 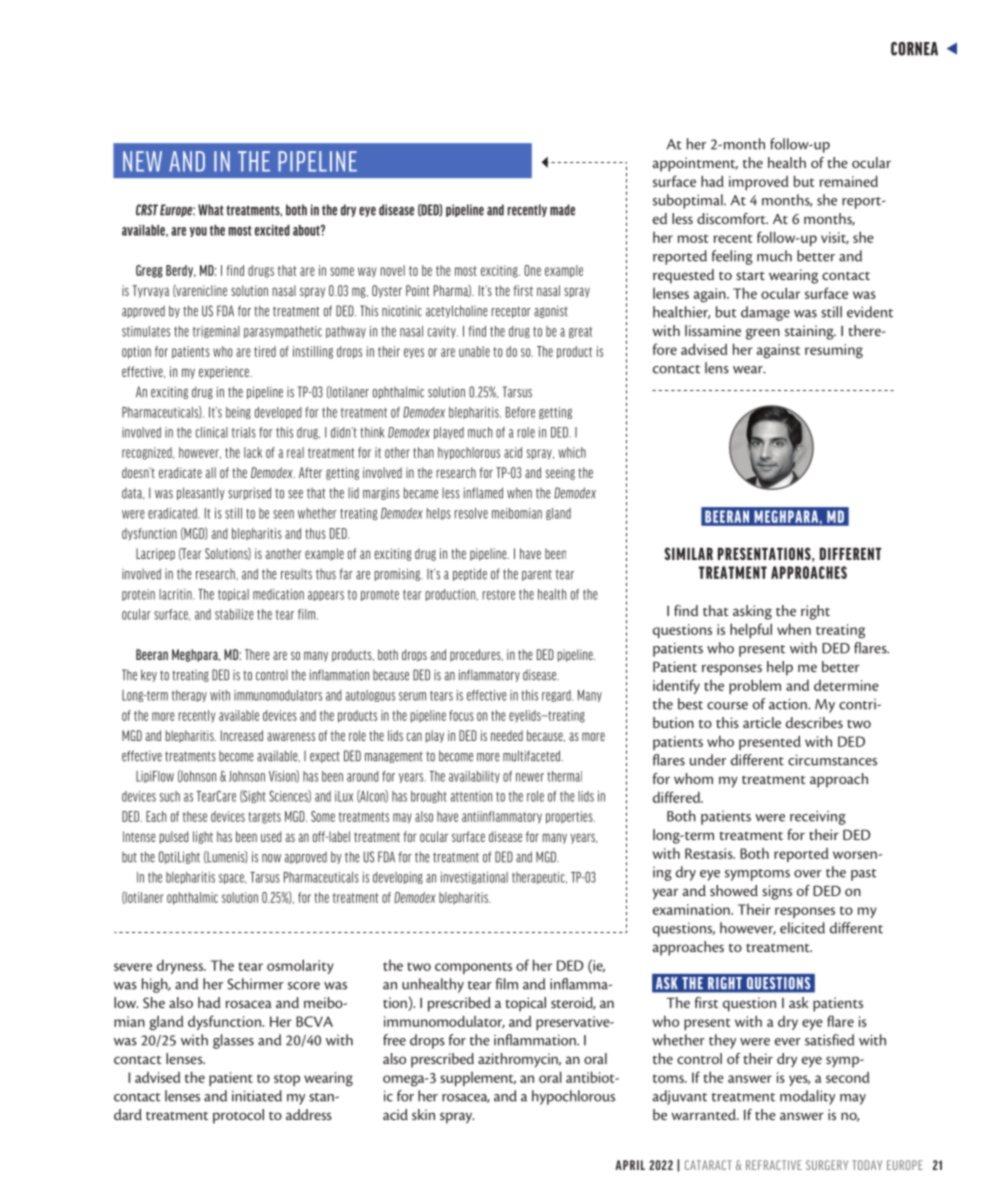 I want to click on receptor, so click(x=511, y=312).
